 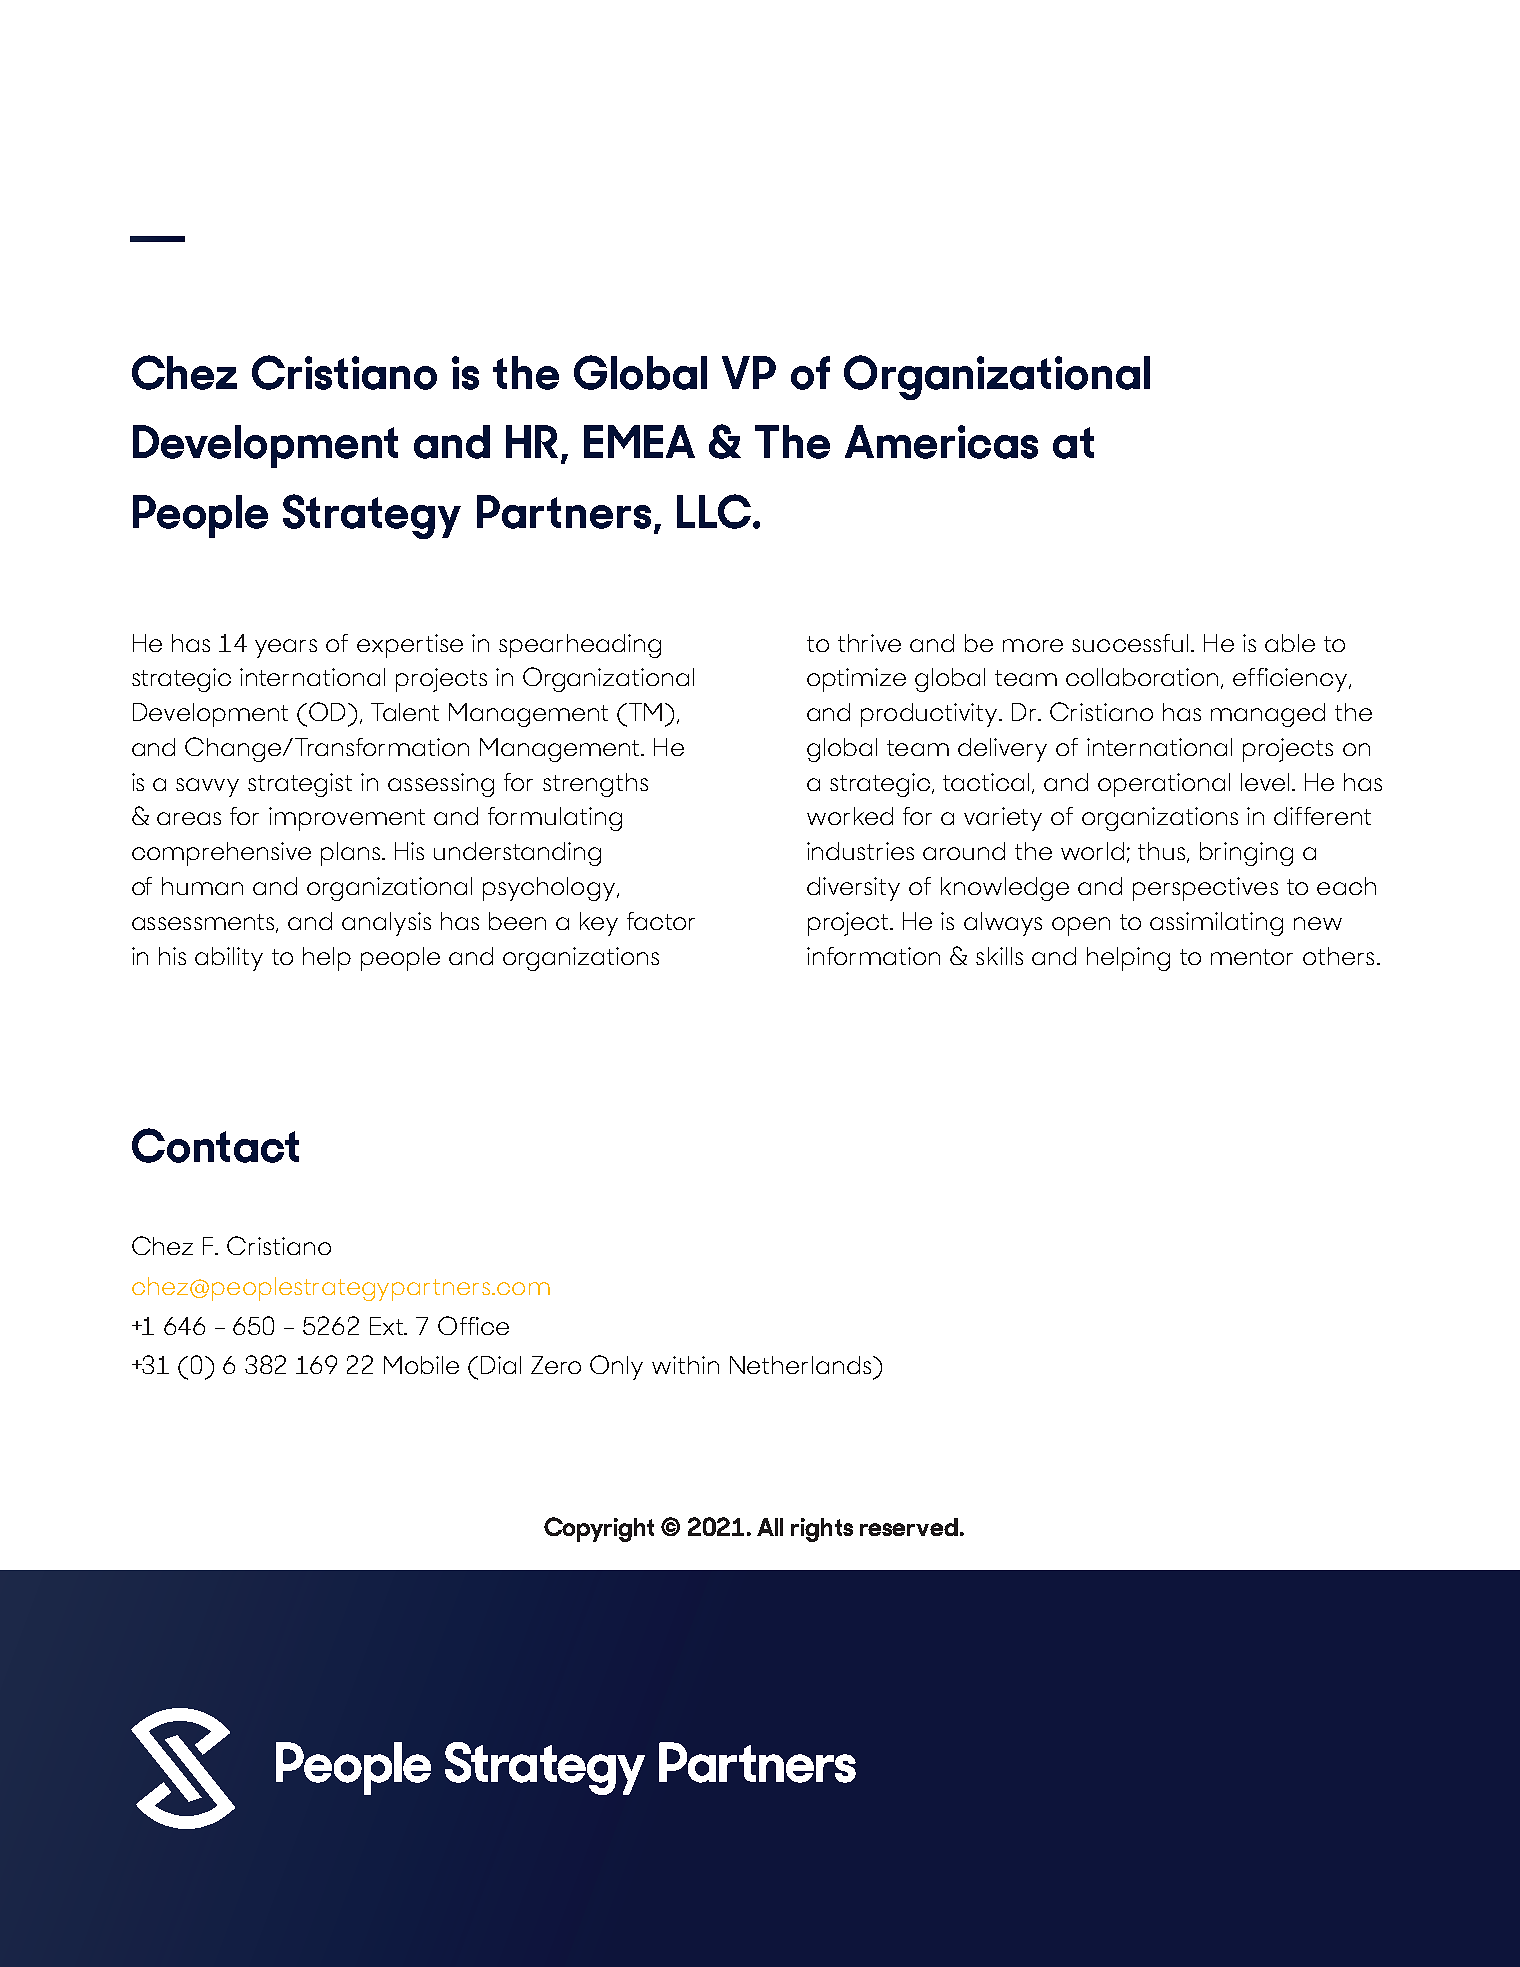 I want to click on LLC, so click(x=714, y=511).
